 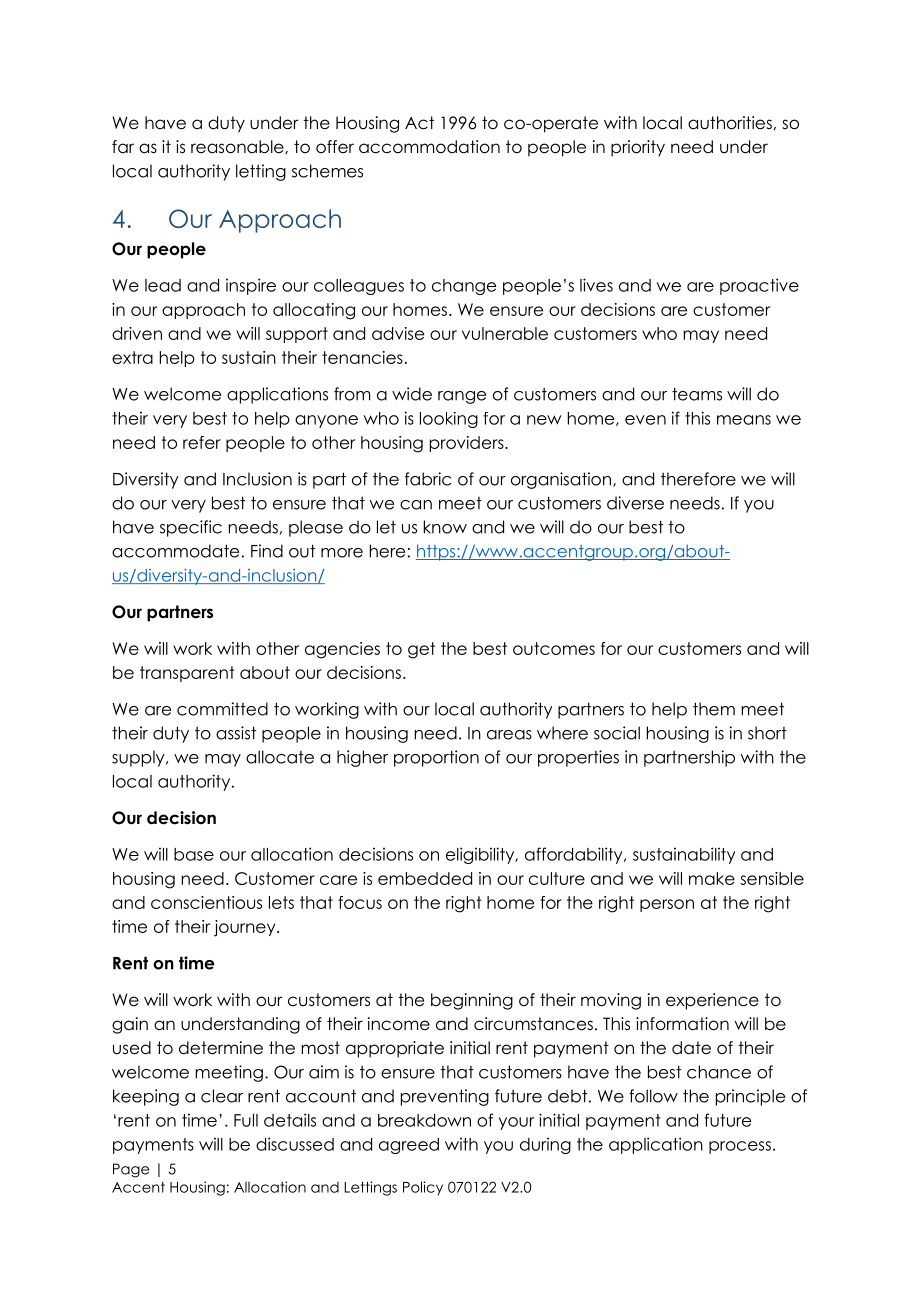 What do you see at coordinates (409, 1146) in the image?
I see `agreed` at bounding box center [409, 1146].
